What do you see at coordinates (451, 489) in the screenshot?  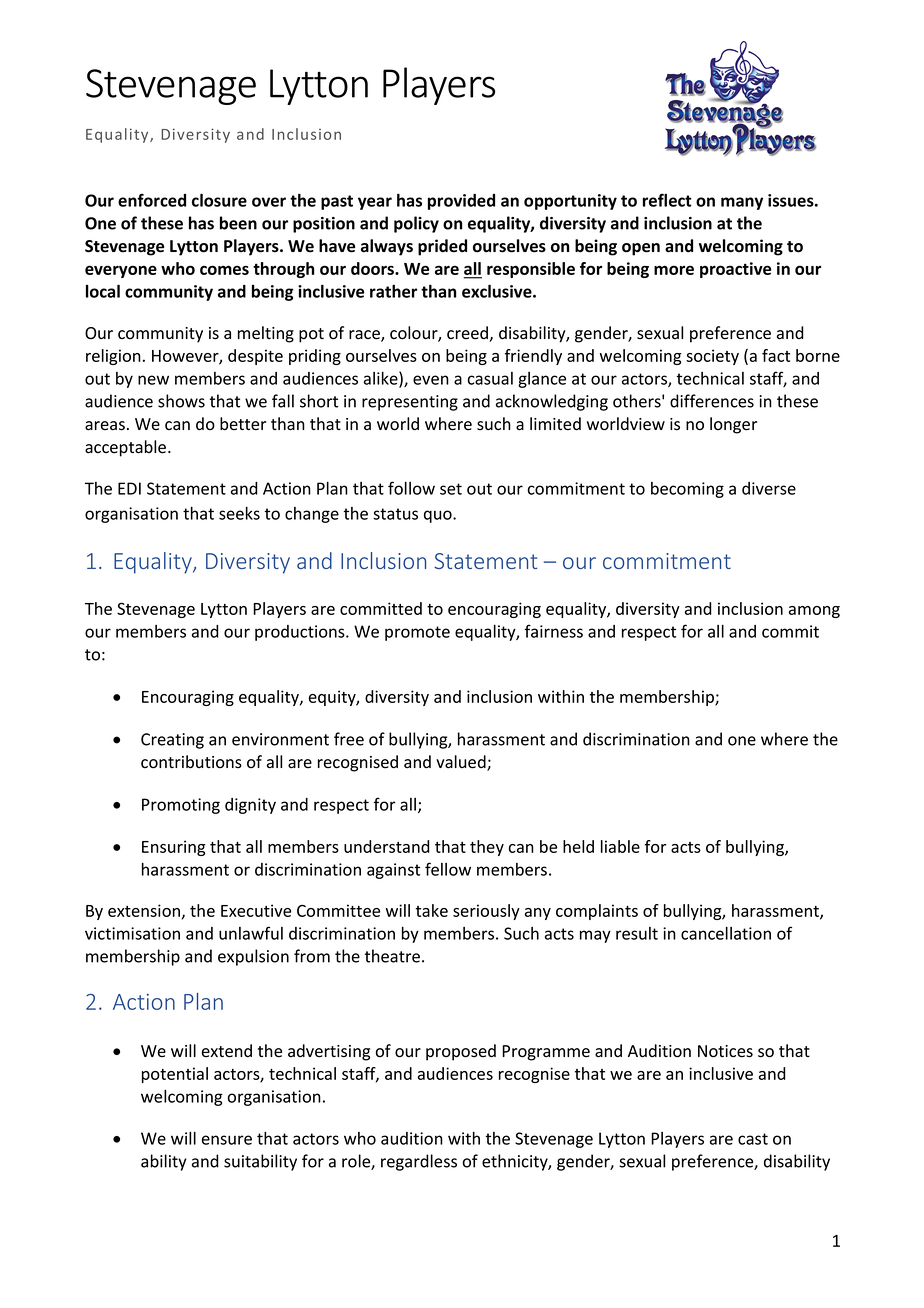 I see `set` at bounding box center [451, 489].
